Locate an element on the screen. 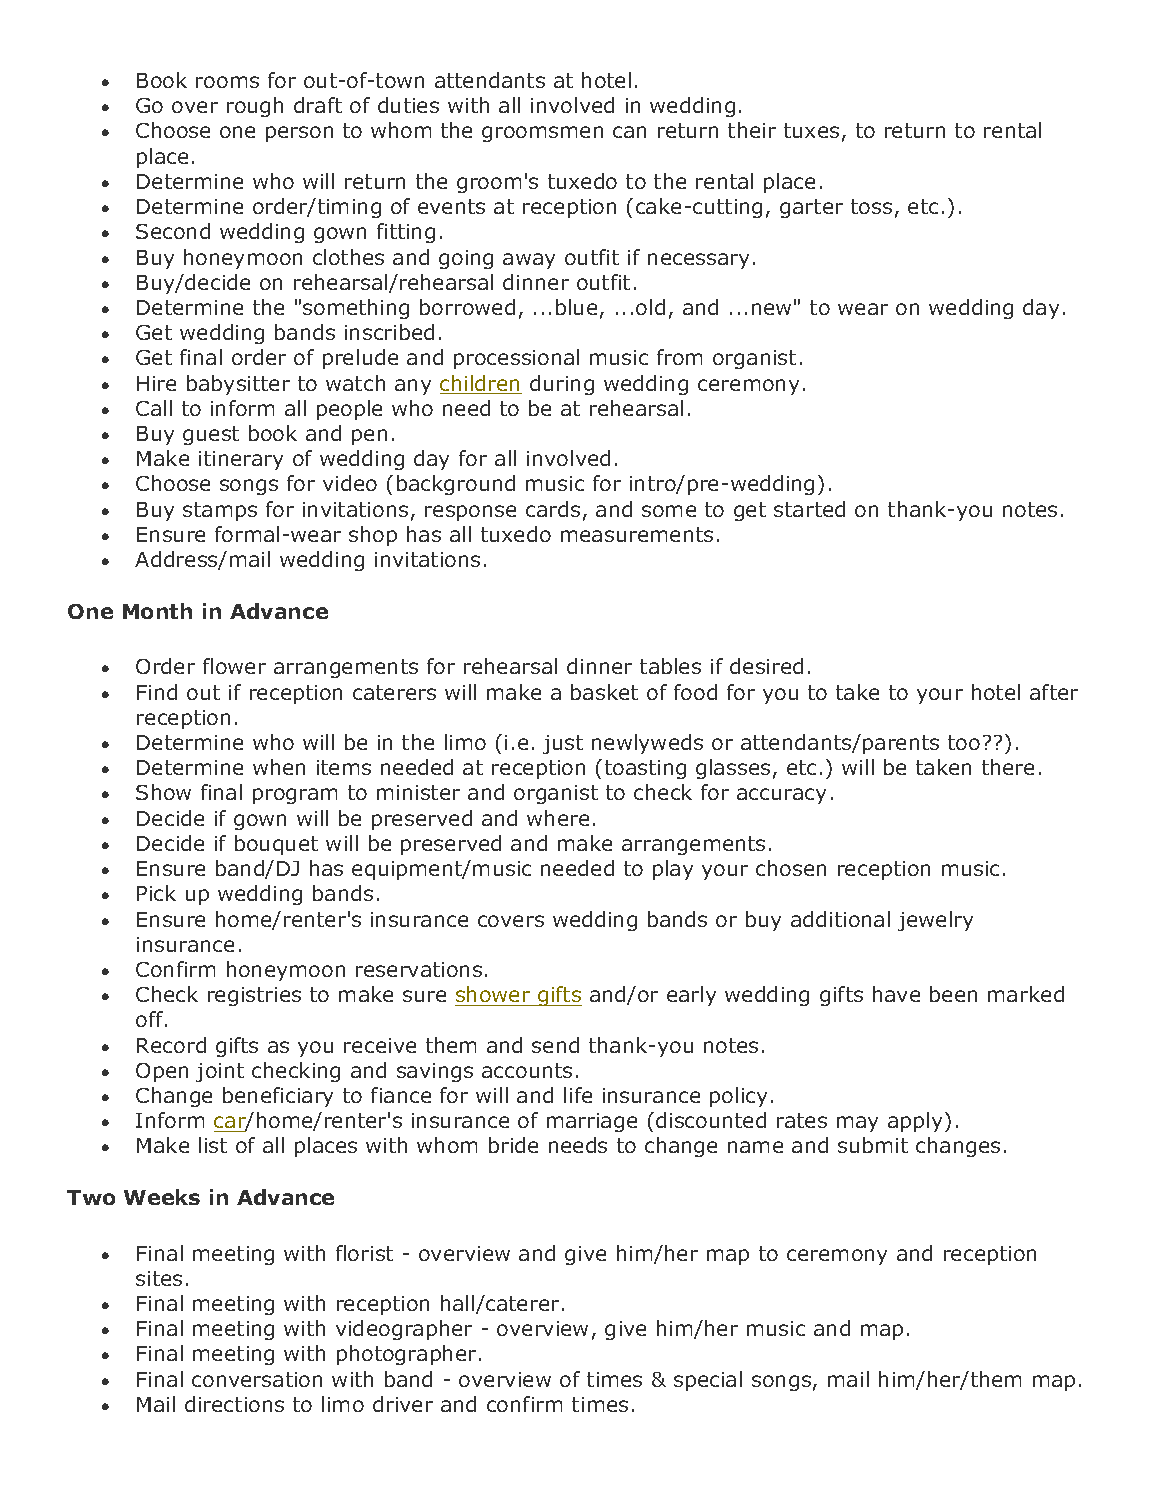 Image resolution: width=1154 pixels, height=1494 pixels. too is located at coordinates (964, 742).
